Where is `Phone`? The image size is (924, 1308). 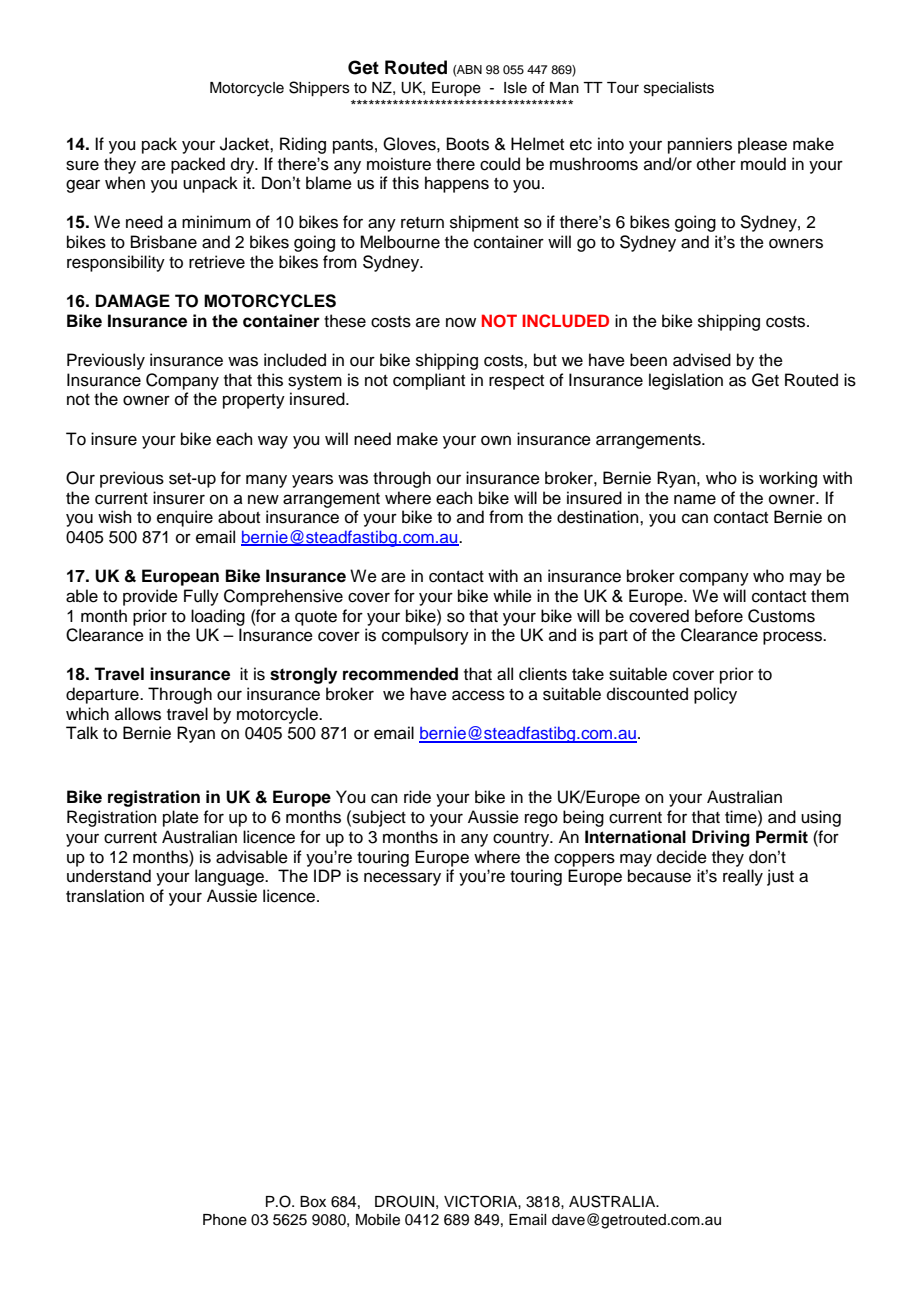
Phone is located at coordinates (225, 1220).
